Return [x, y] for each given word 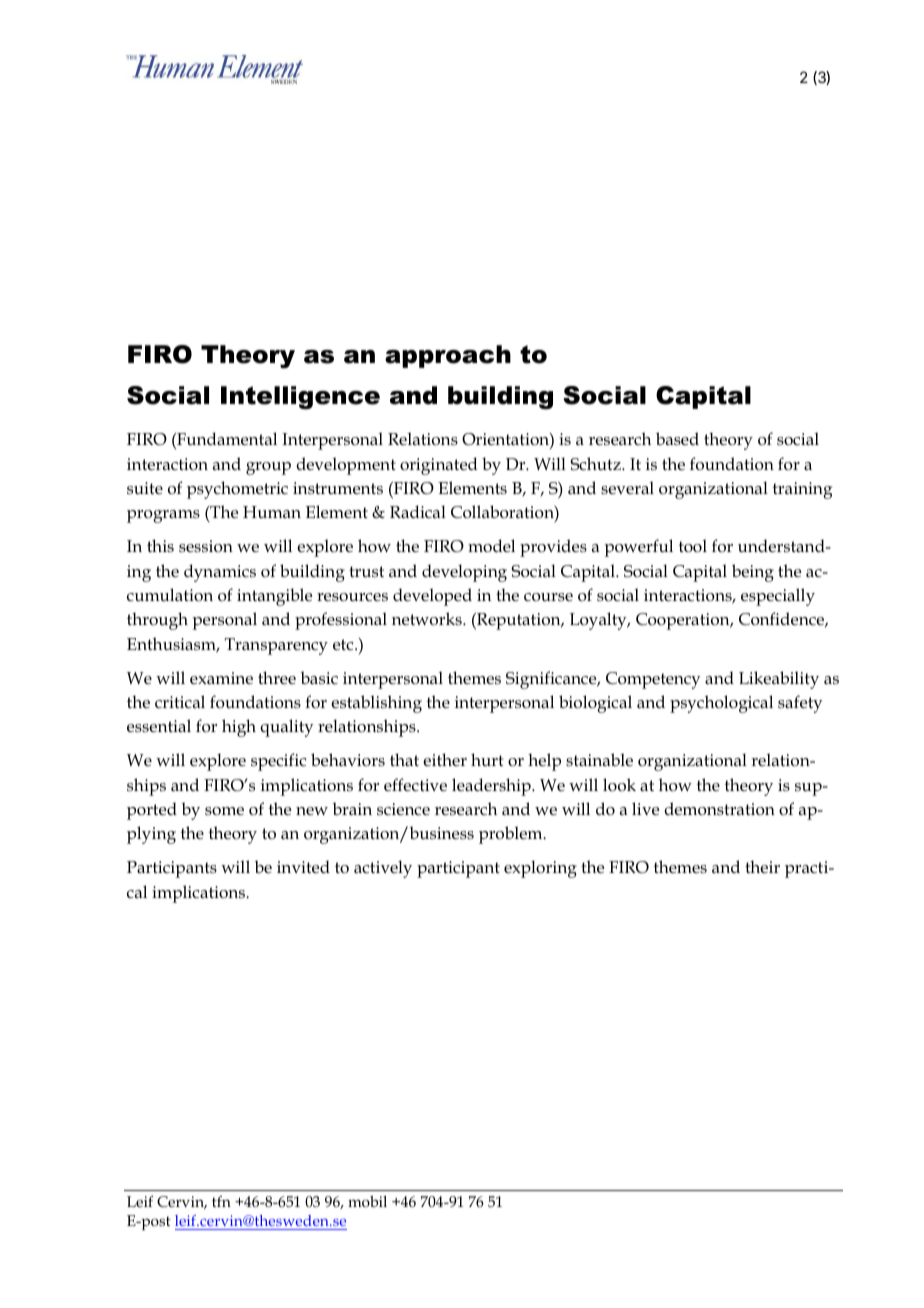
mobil [367, 1201]
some [224, 811]
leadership [492, 787]
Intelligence [300, 398]
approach [448, 356]
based [677, 438]
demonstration [719, 809]
